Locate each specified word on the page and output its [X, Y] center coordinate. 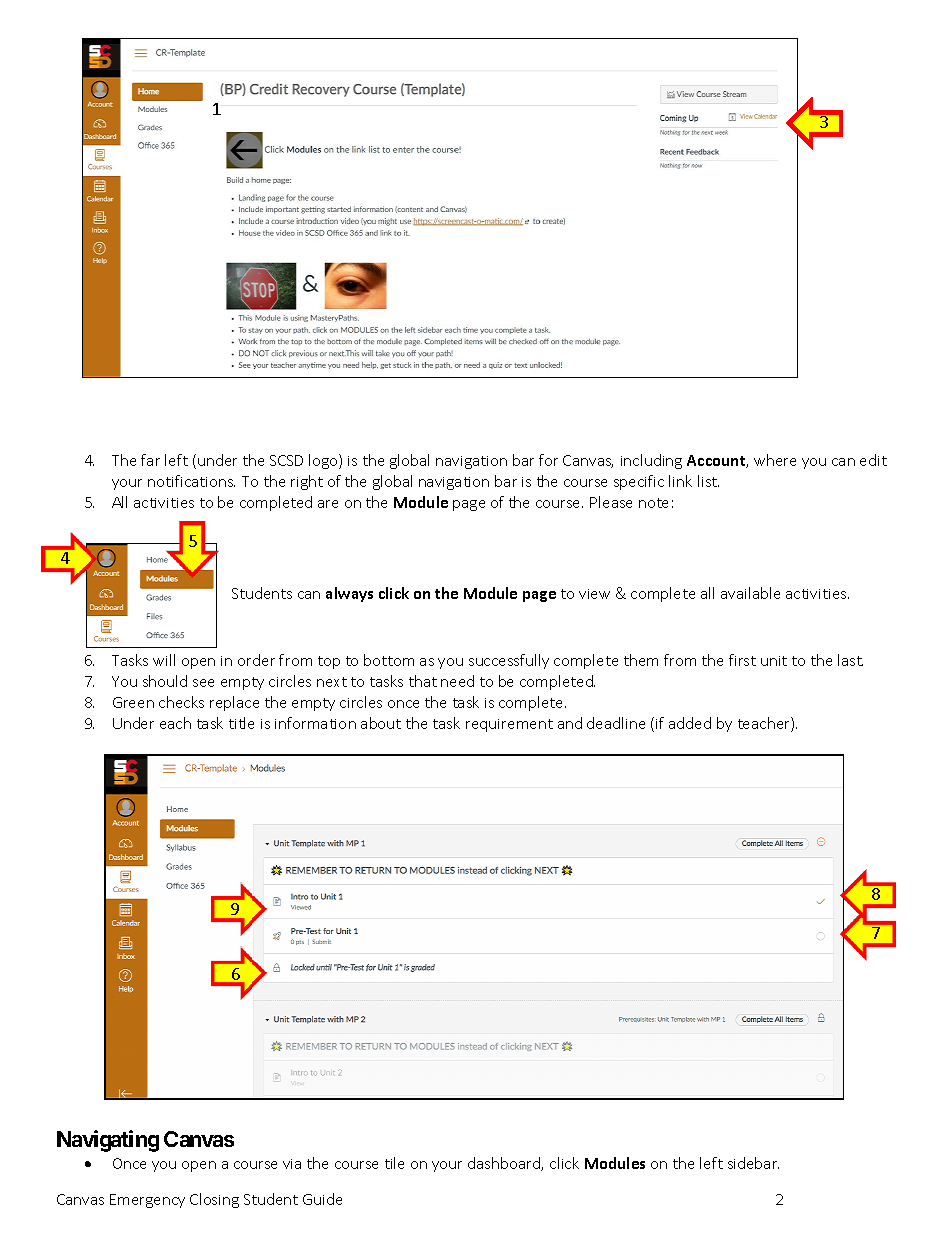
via [292, 1164]
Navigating [108, 1141]
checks [181, 702]
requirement [509, 725]
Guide [322, 1199]
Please [611, 502]
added [690, 723]
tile [394, 1163]
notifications [191, 481]
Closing [214, 1200]
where [775, 460]
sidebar [753, 1163]
